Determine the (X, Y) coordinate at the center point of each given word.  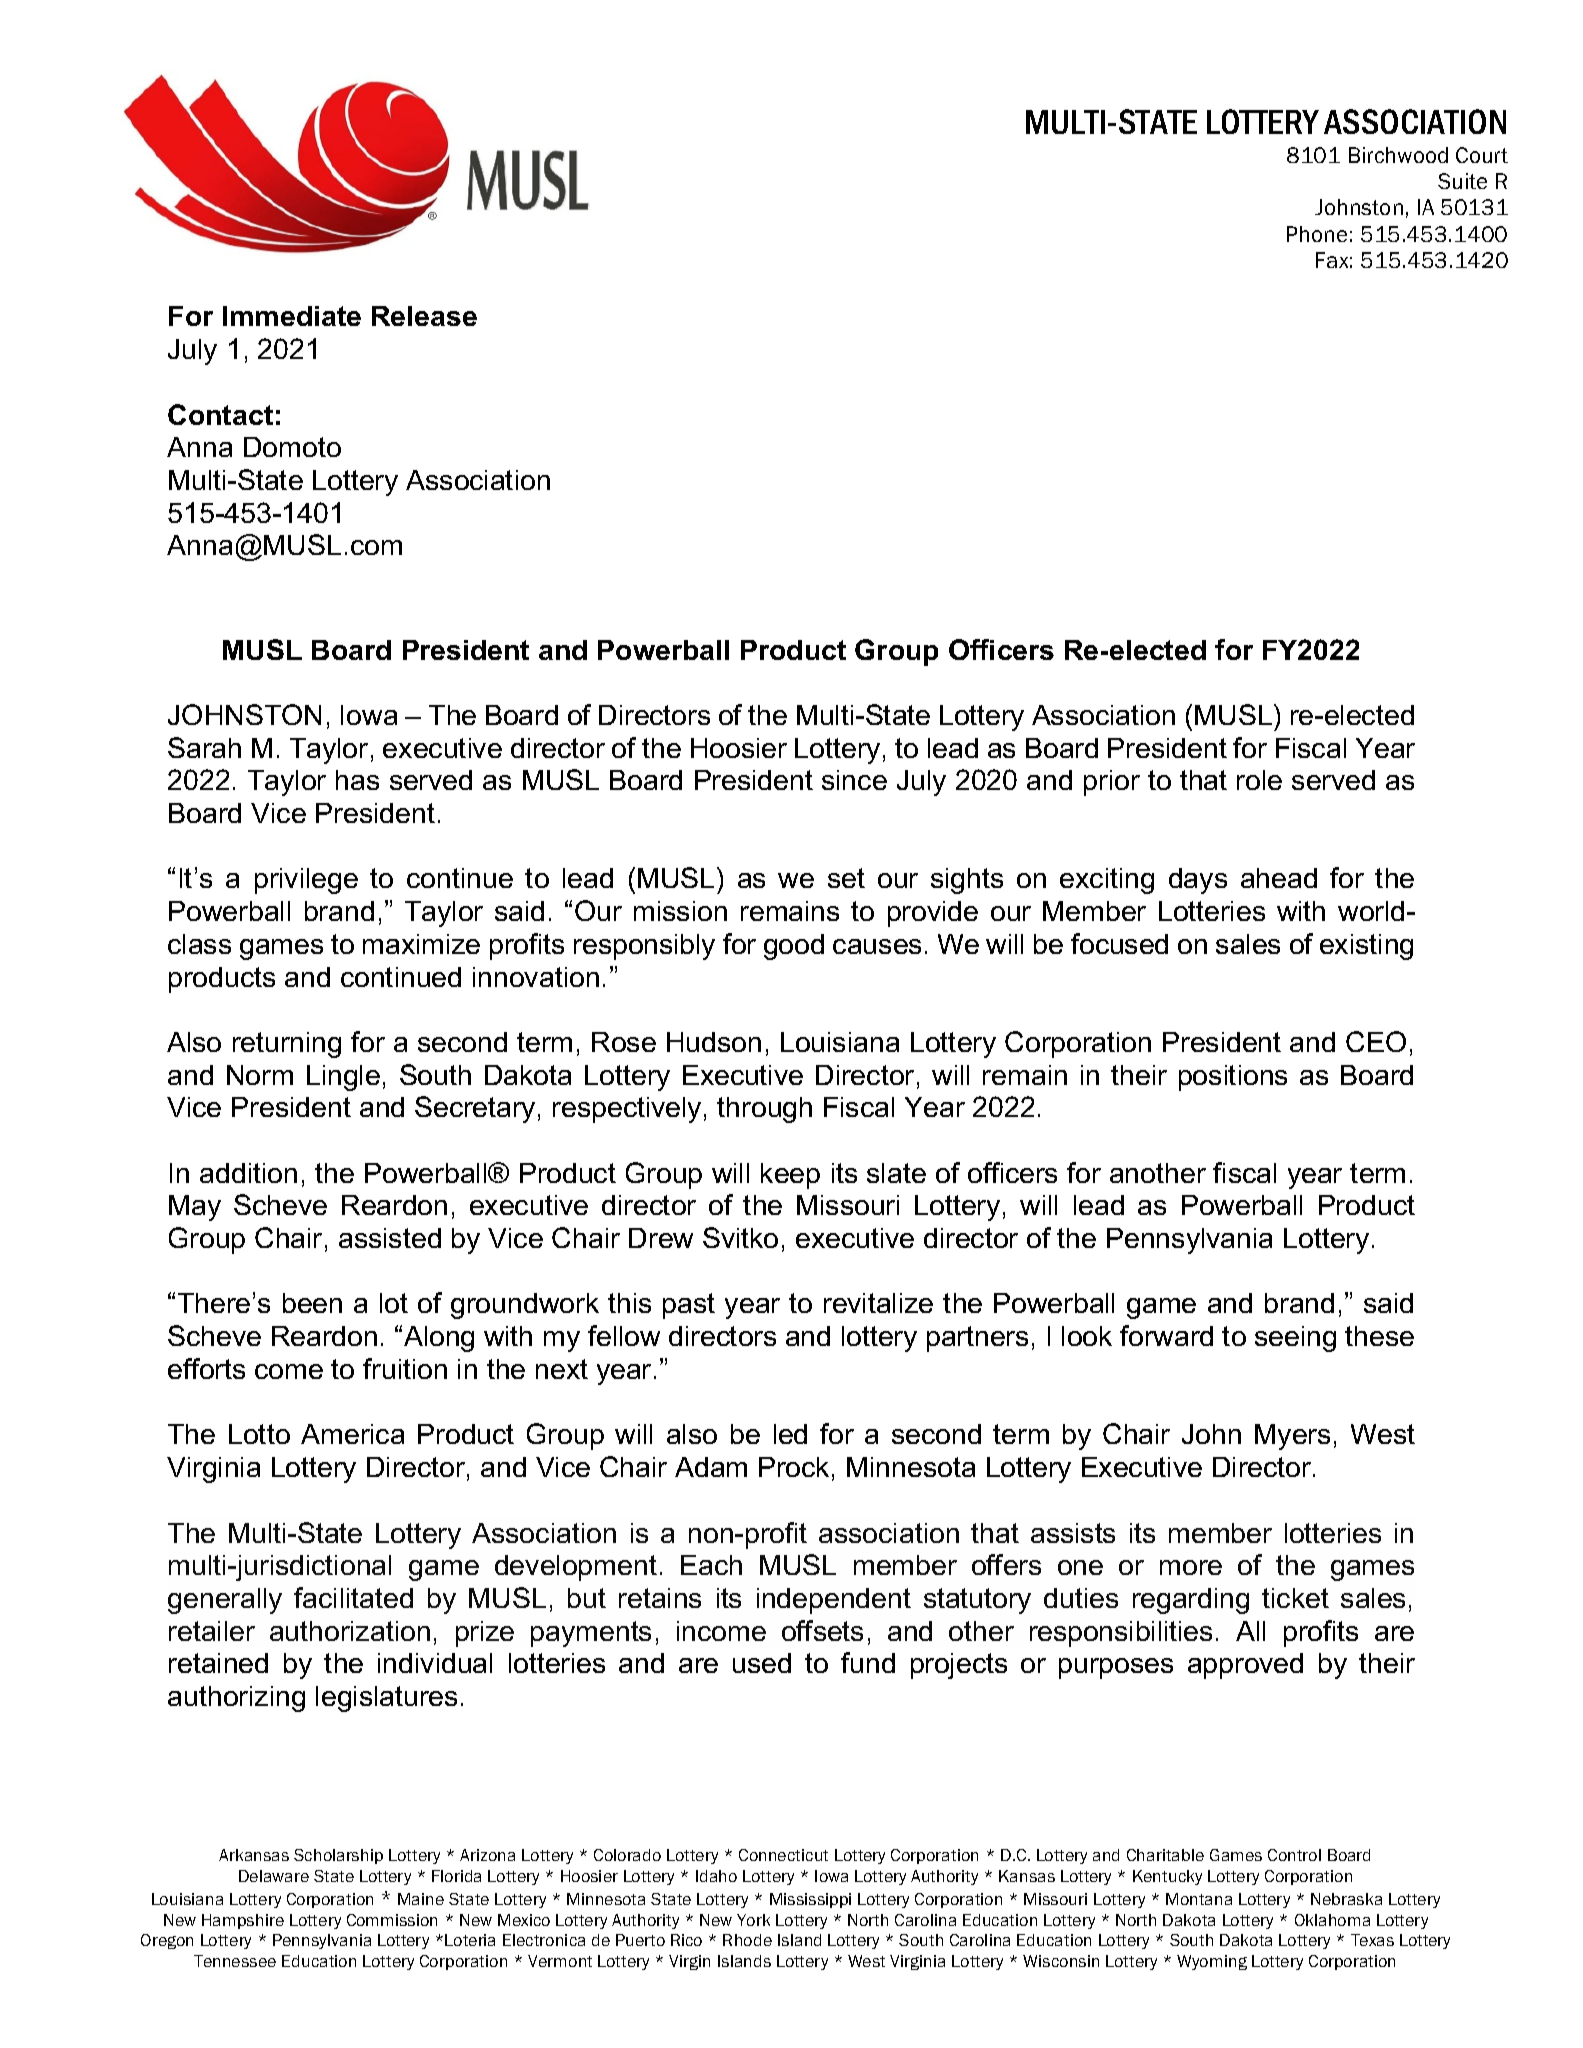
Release (424, 316)
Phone (1317, 234)
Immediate (292, 316)
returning (287, 1045)
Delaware (274, 1876)
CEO (1376, 1041)
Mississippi (810, 1900)
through (764, 1110)
